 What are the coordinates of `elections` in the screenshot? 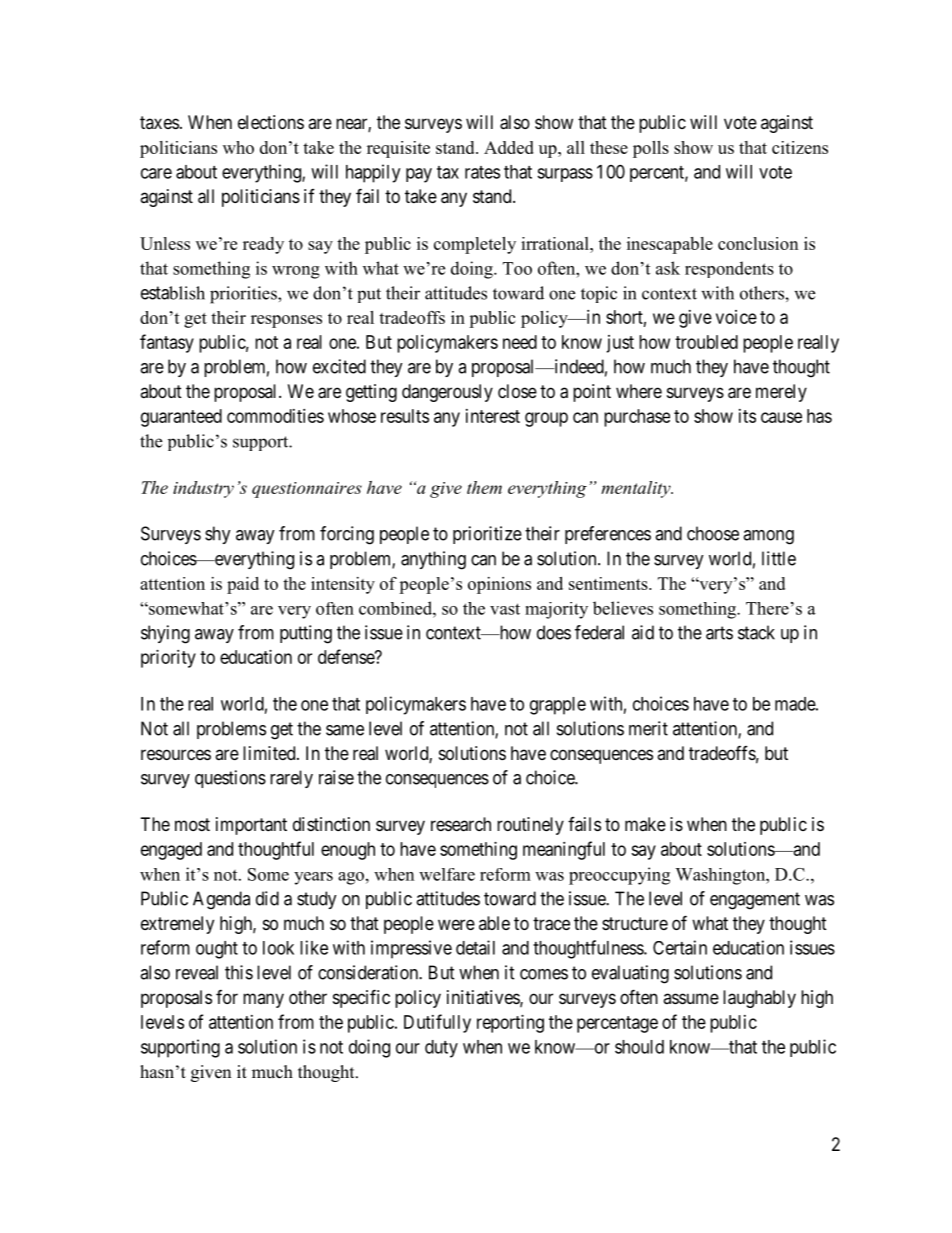 It's located at (271, 122).
